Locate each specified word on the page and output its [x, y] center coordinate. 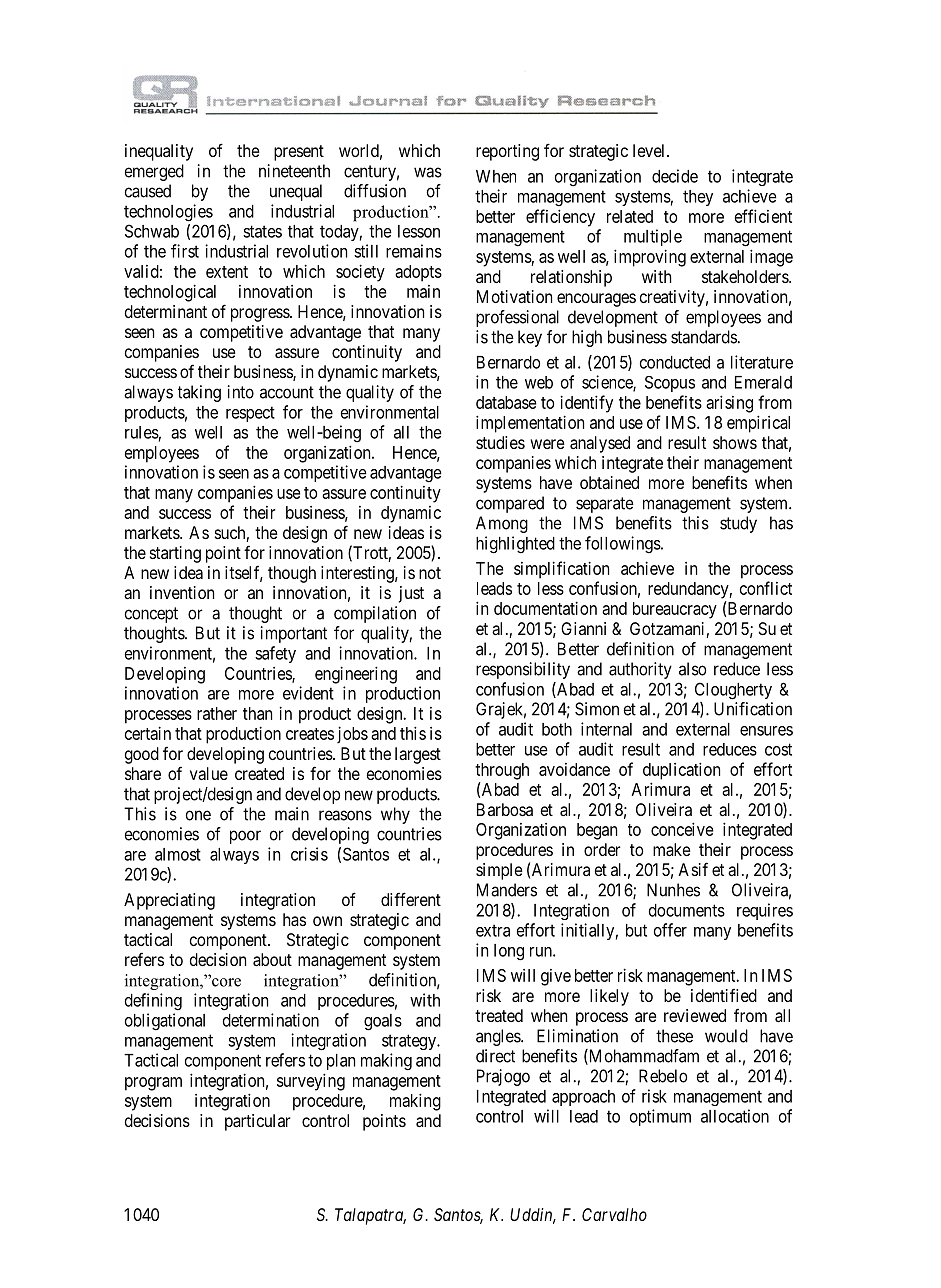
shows [735, 442]
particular [258, 1122]
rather [217, 713]
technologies [168, 213]
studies [500, 442]
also [693, 669]
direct [495, 1056]
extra [493, 930]
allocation [735, 1116]
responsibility [523, 670]
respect [250, 414]
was [428, 172]
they [698, 198]
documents [687, 910]
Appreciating [169, 901]
